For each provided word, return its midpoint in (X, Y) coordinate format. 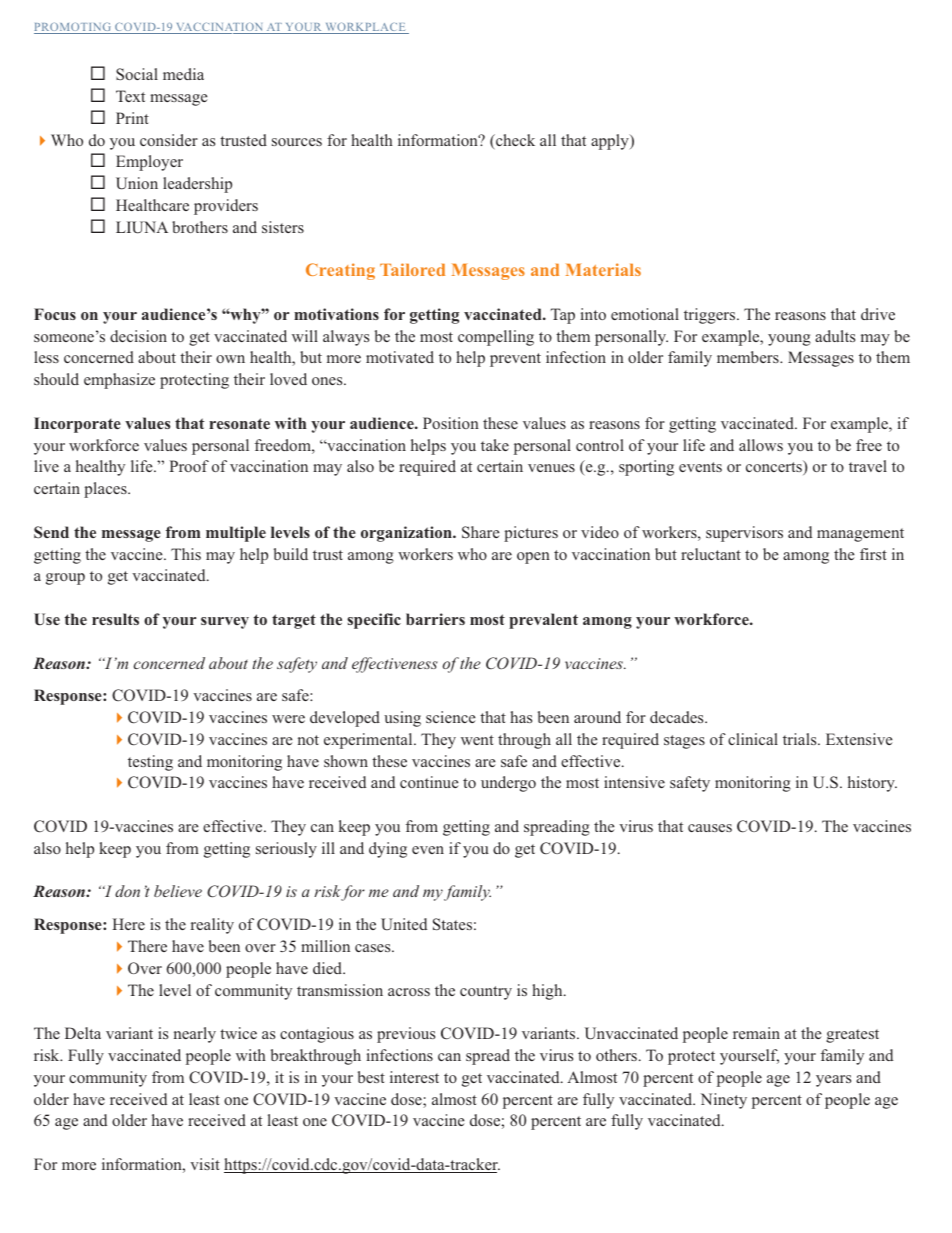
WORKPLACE (365, 28)
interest (414, 1077)
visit (205, 1164)
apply (611, 142)
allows (761, 445)
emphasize (119, 381)
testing (150, 763)
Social (137, 74)
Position (451, 423)
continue (429, 782)
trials (801, 739)
